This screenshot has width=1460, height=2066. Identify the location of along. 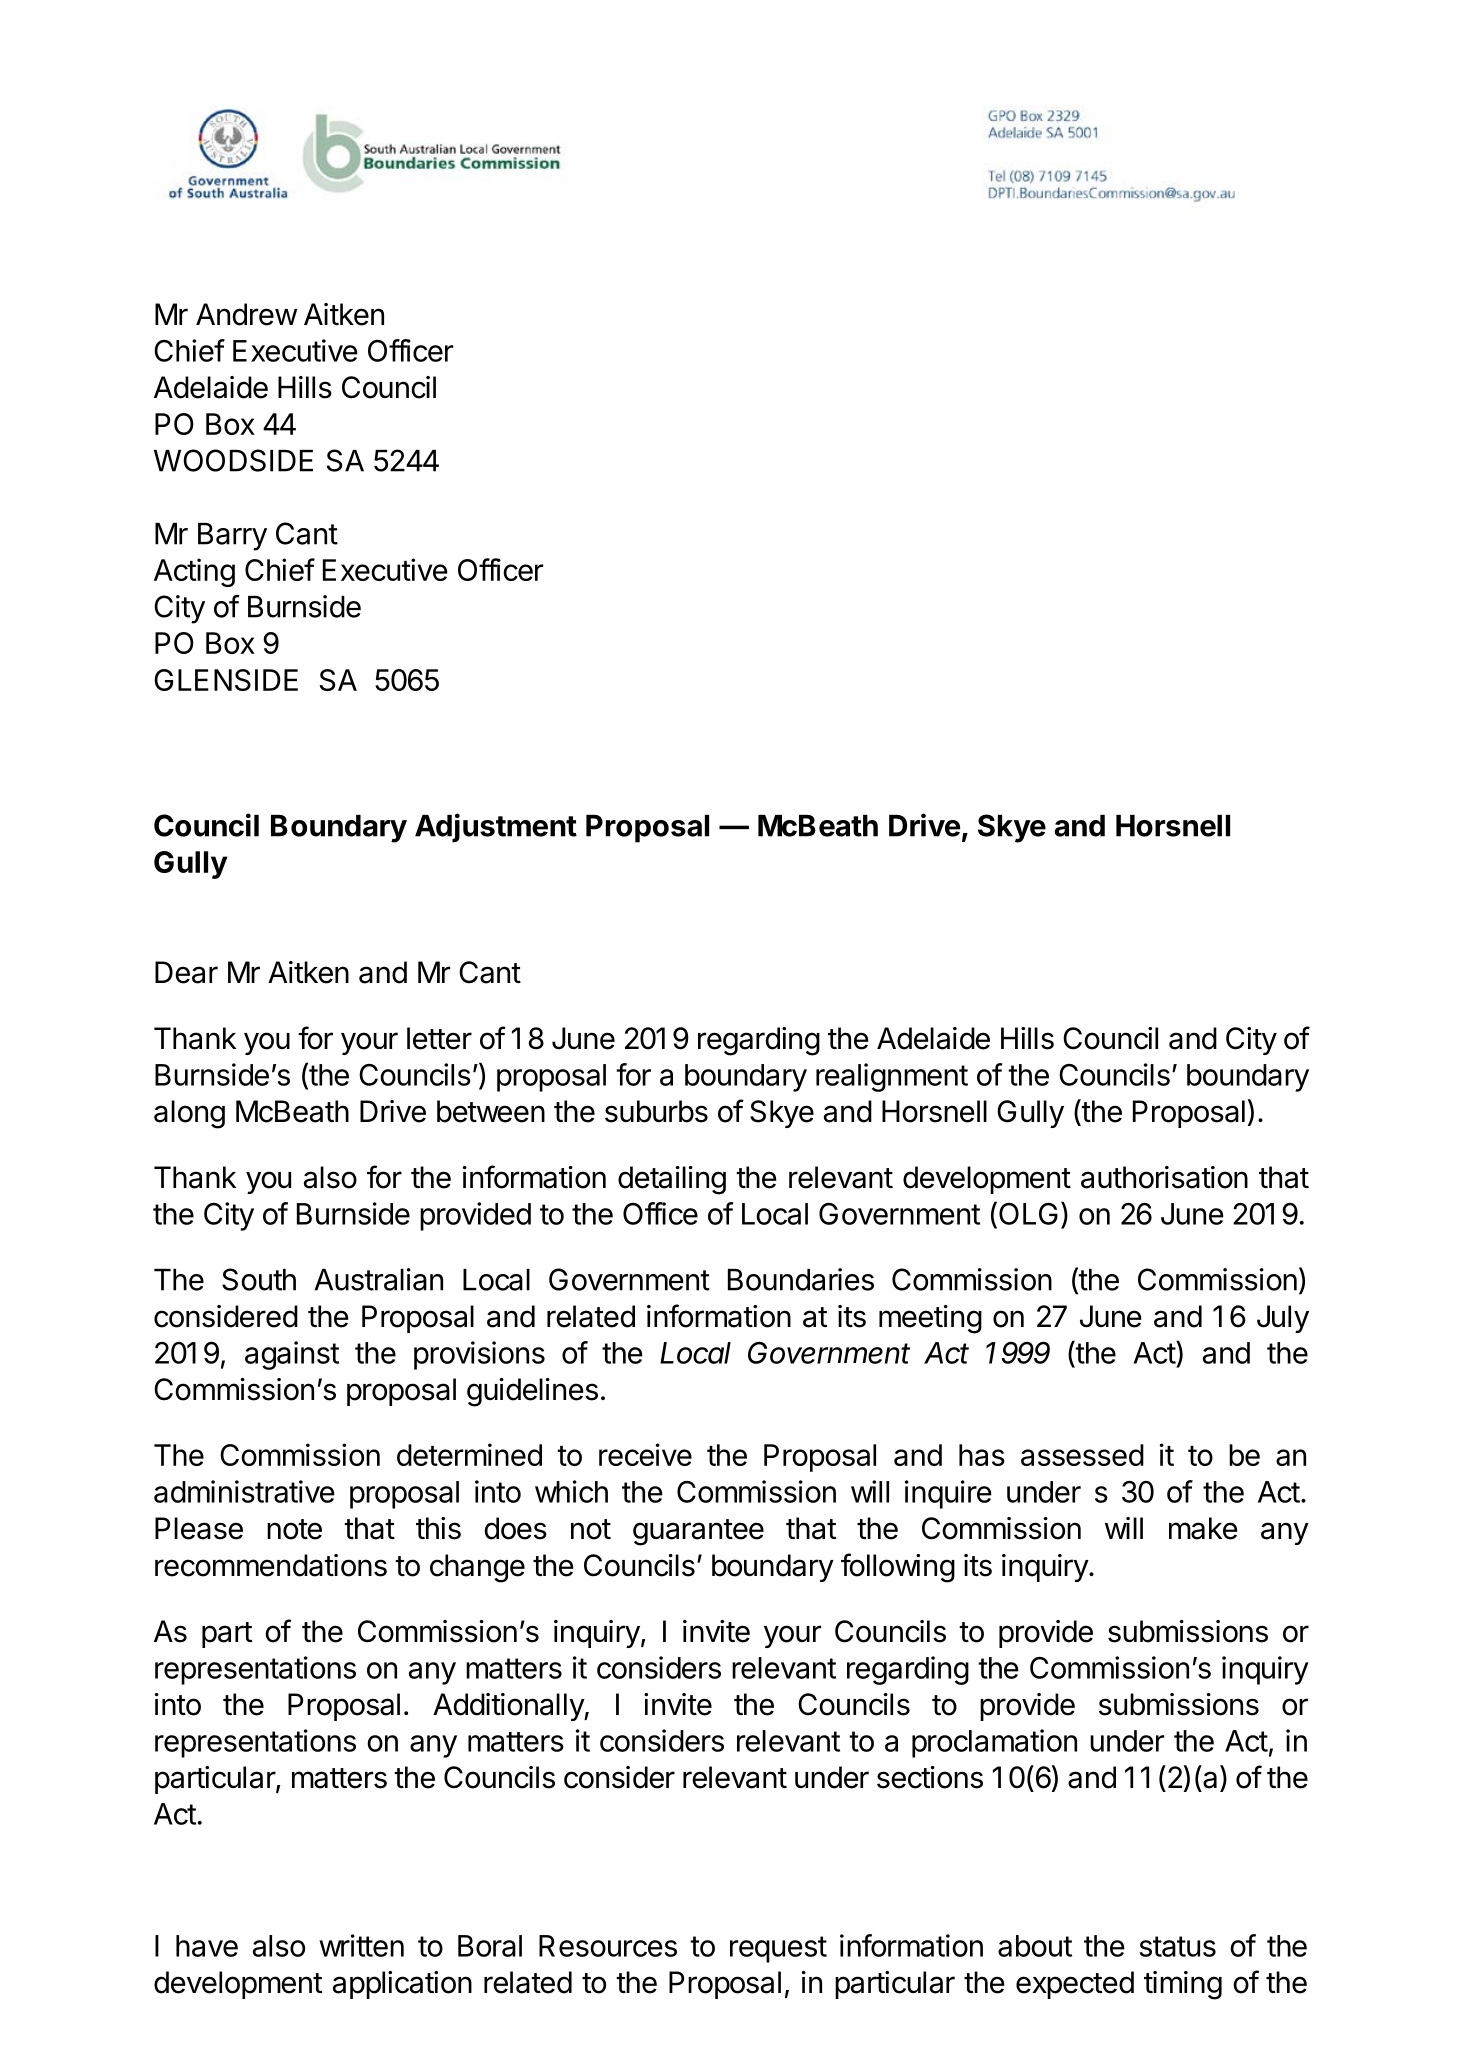
(189, 1114).
